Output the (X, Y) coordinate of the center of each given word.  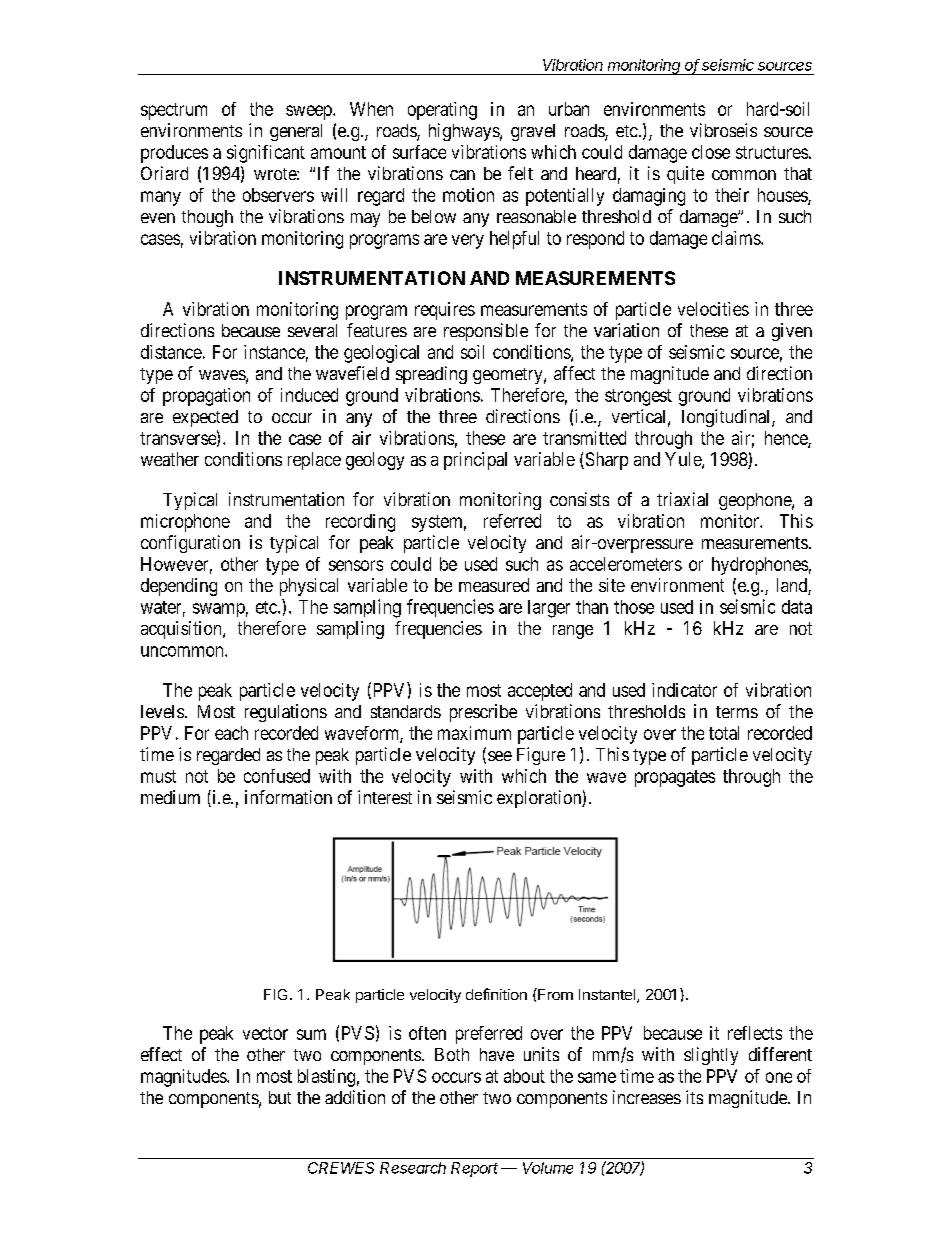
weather (170, 459)
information (288, 797)
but (280, 1097)
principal (475, 461)
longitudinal (727, 418)
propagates (675, 778)
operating (442, 111)
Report (474, 1169)
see (500, 756)
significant (266, 154)
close (711, 152)
